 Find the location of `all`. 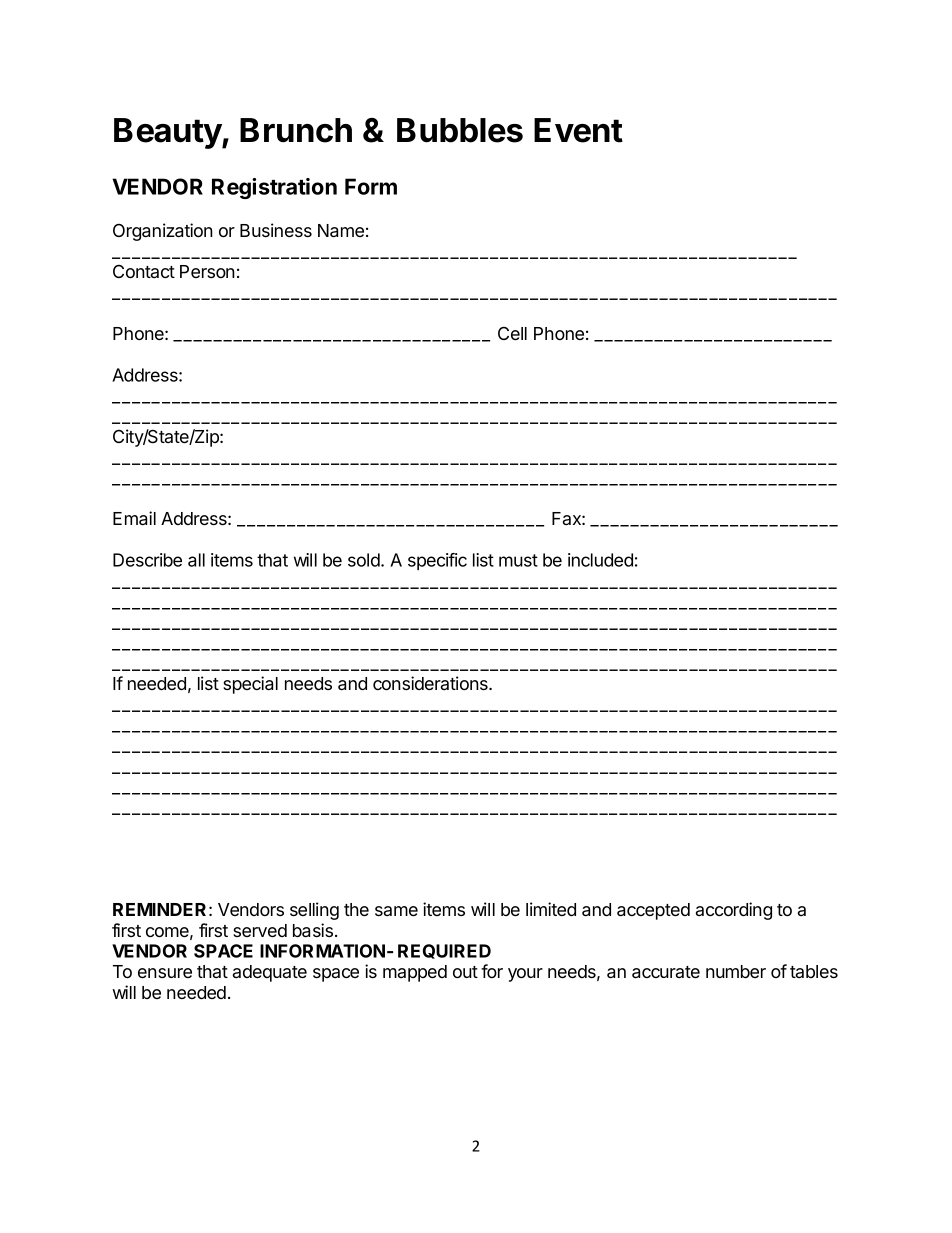

all is located at coordinates (196, 560).
